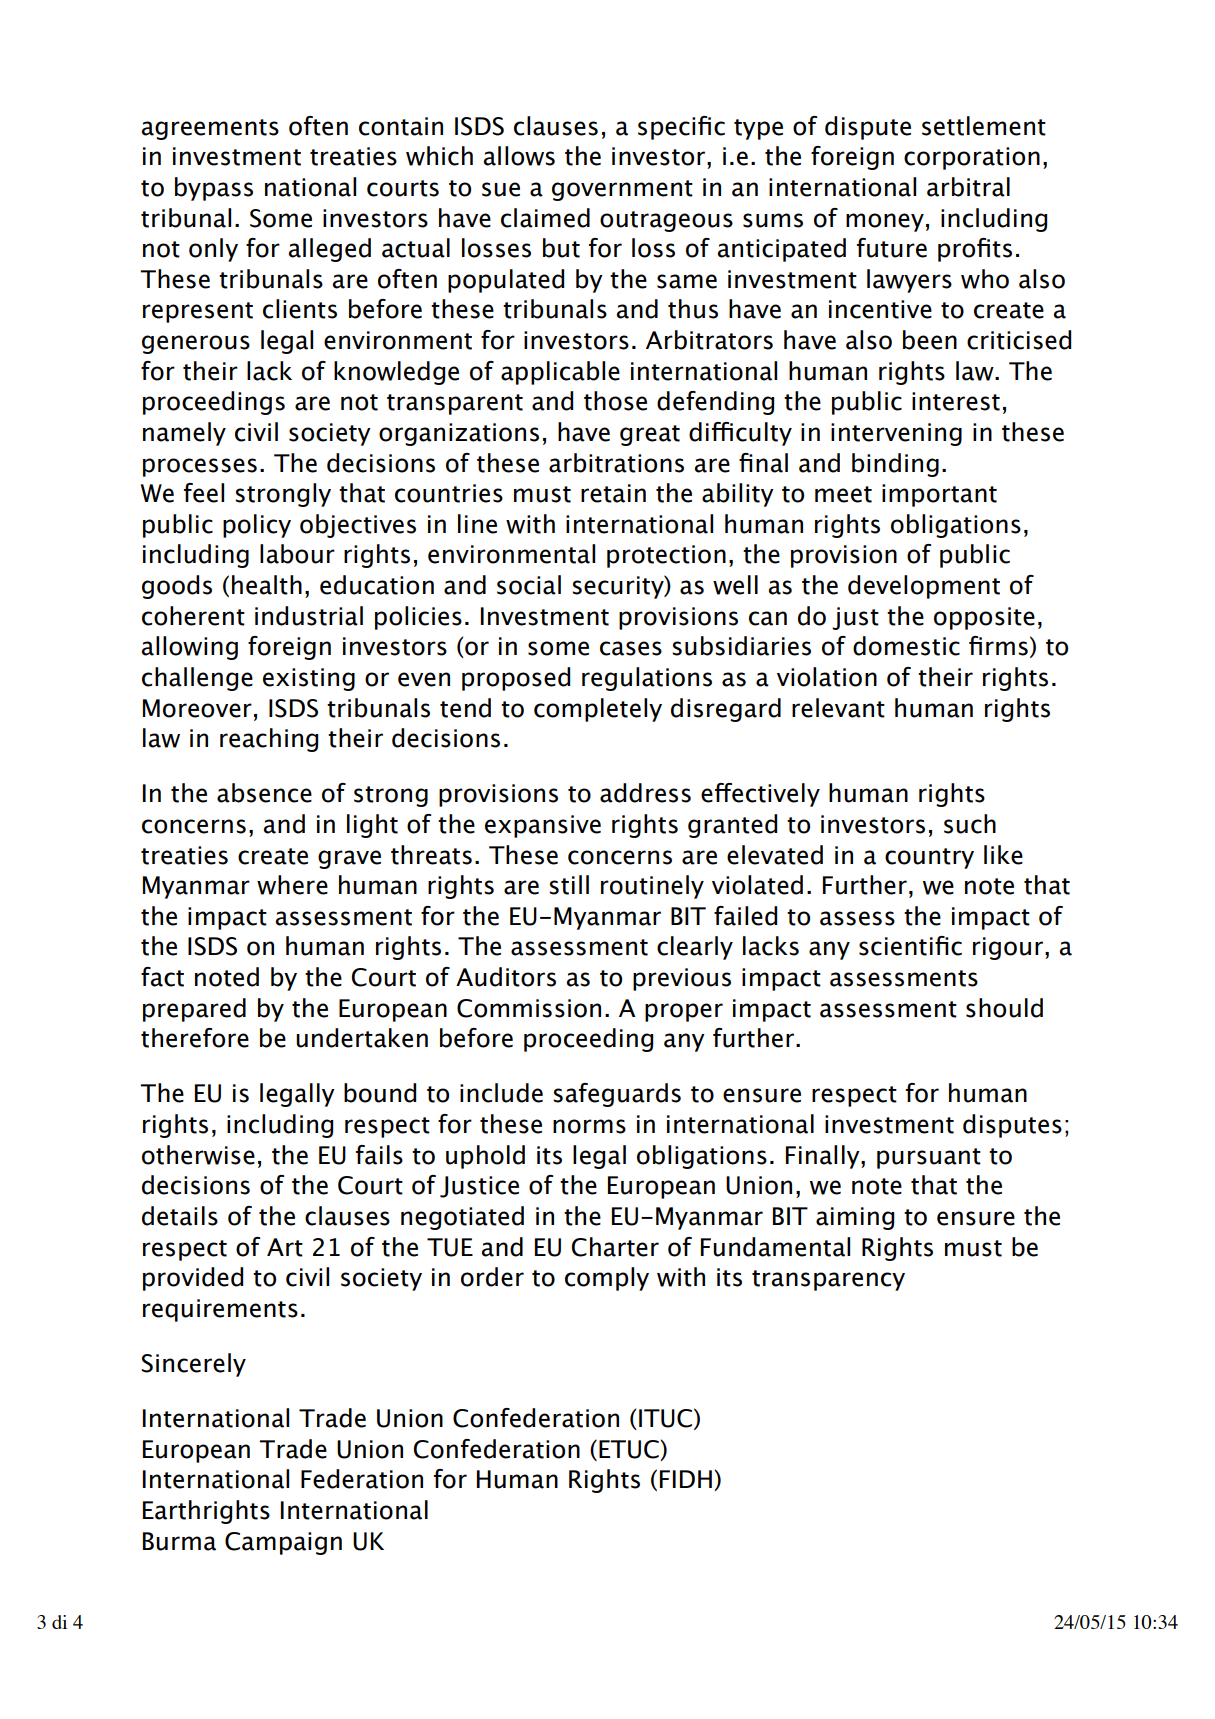  Describe the element at coordinates (607, 1279) in the screenshot. I see `comply` at that location.
